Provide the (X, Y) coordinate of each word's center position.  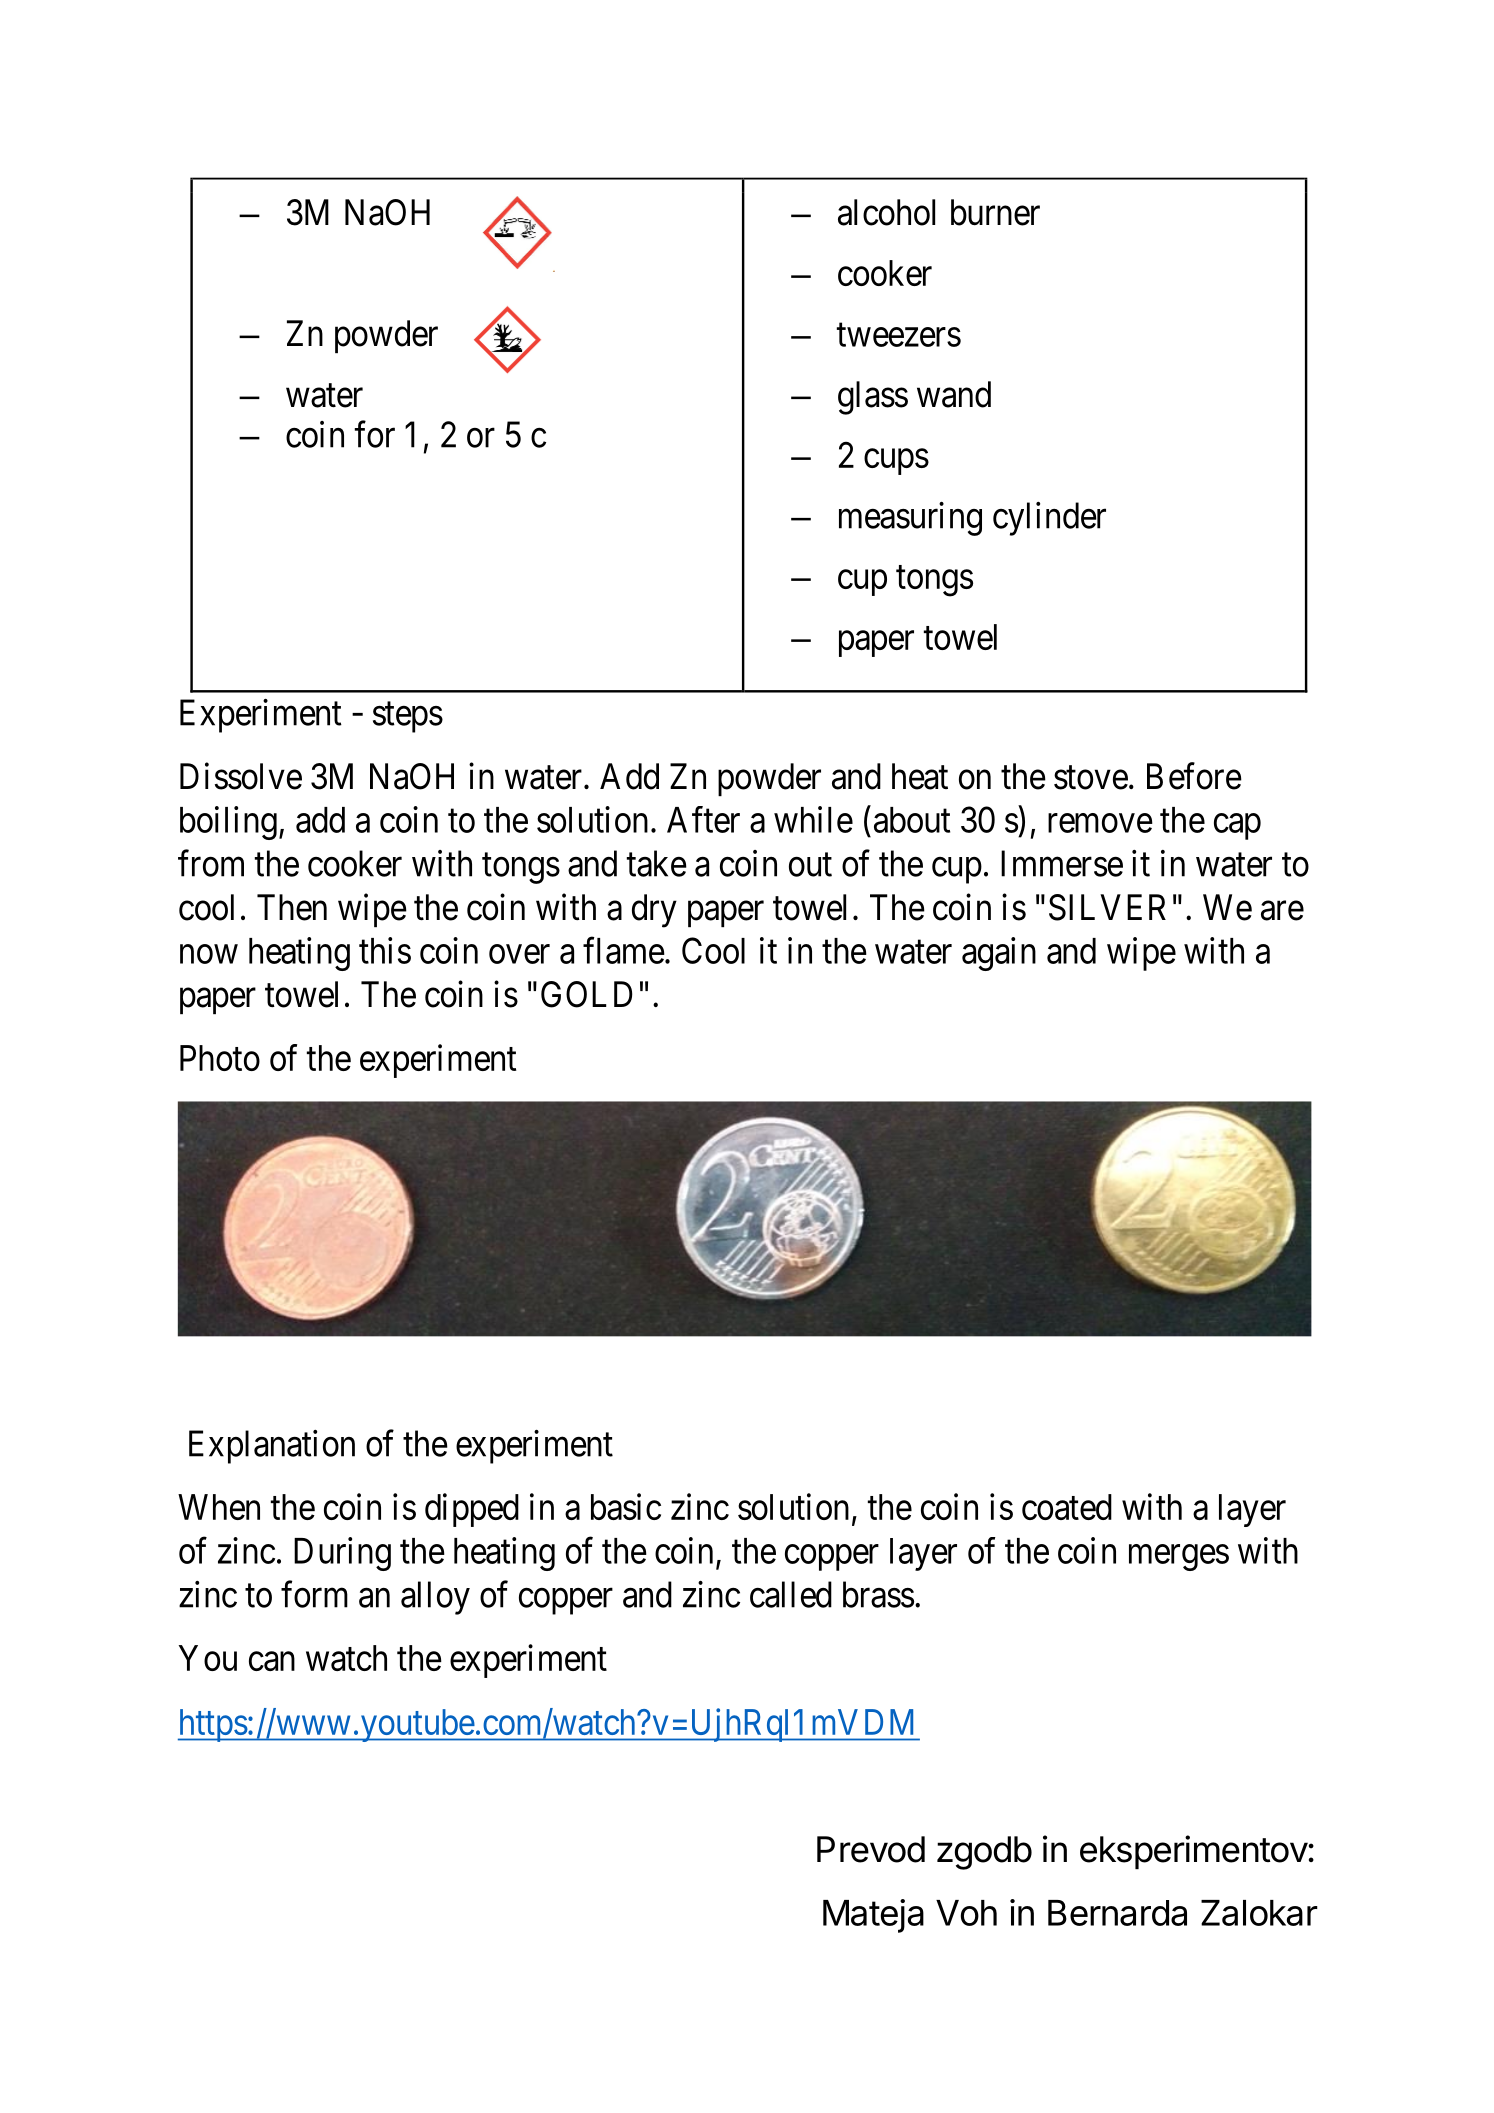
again (999, 954)
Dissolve (241, 776)
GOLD (587, 994)
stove (1091, 778)
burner (995, 212)
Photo (220, 1058)
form (314, 1594)
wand (954, 394)
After (703, 819)
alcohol (886, 212)
